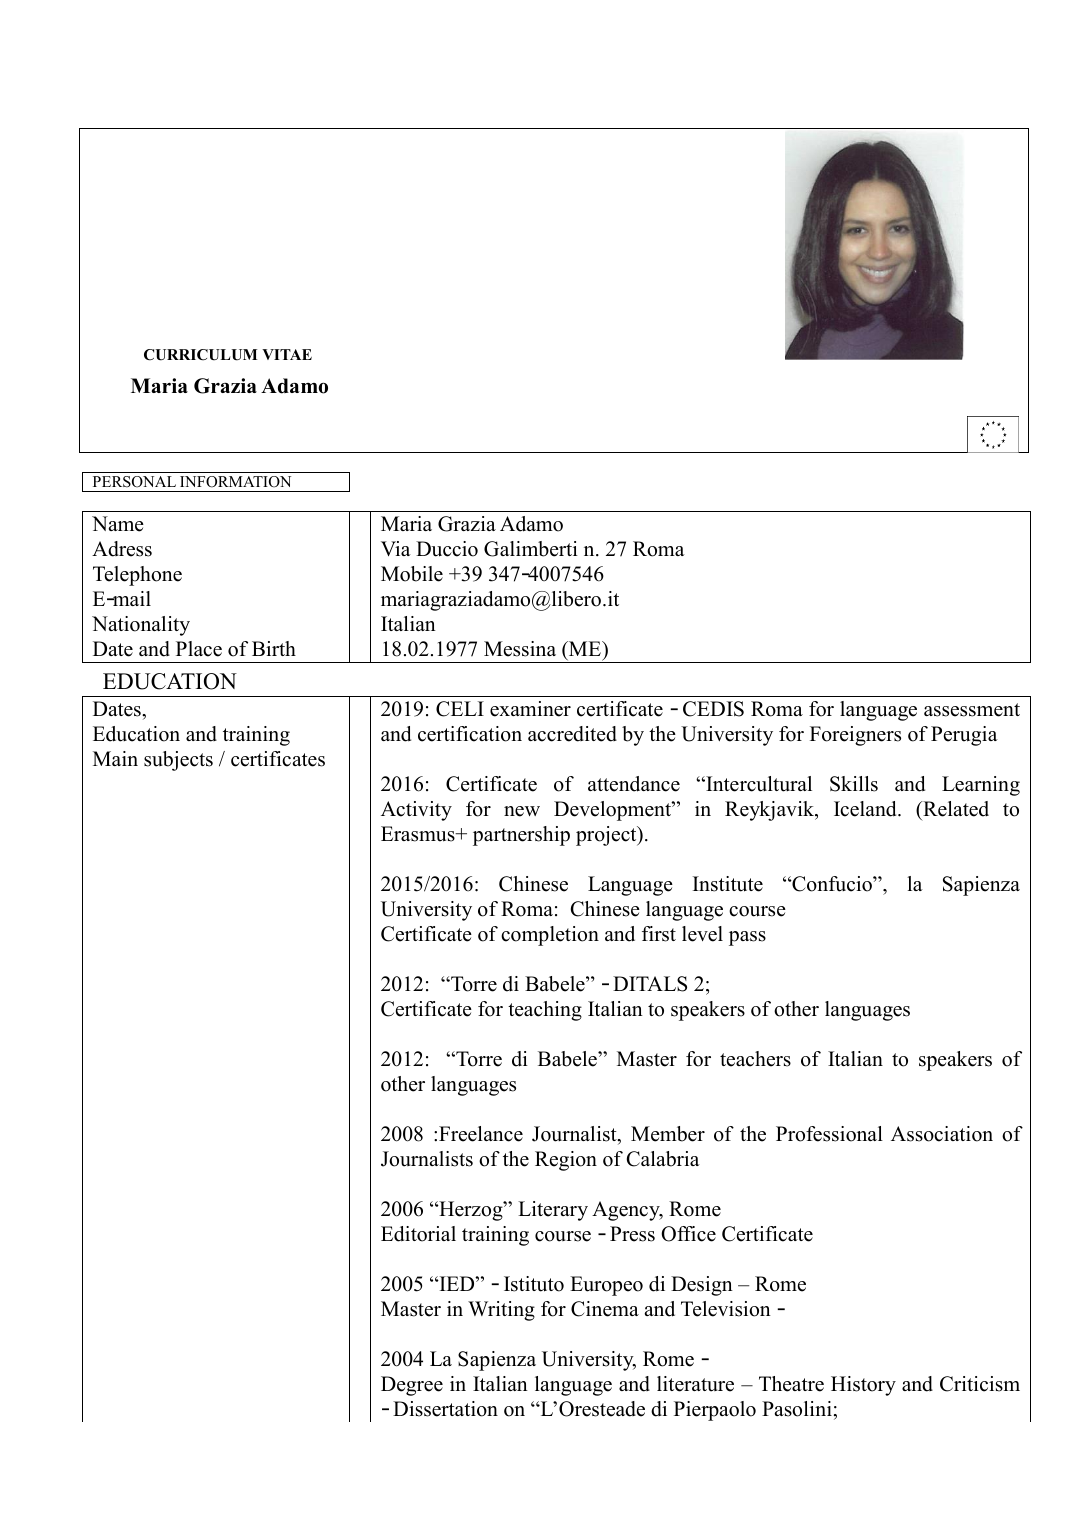 This screenshot has width=1078, height=1525. I want to click on CURRICULUM, so click(200, 355).
